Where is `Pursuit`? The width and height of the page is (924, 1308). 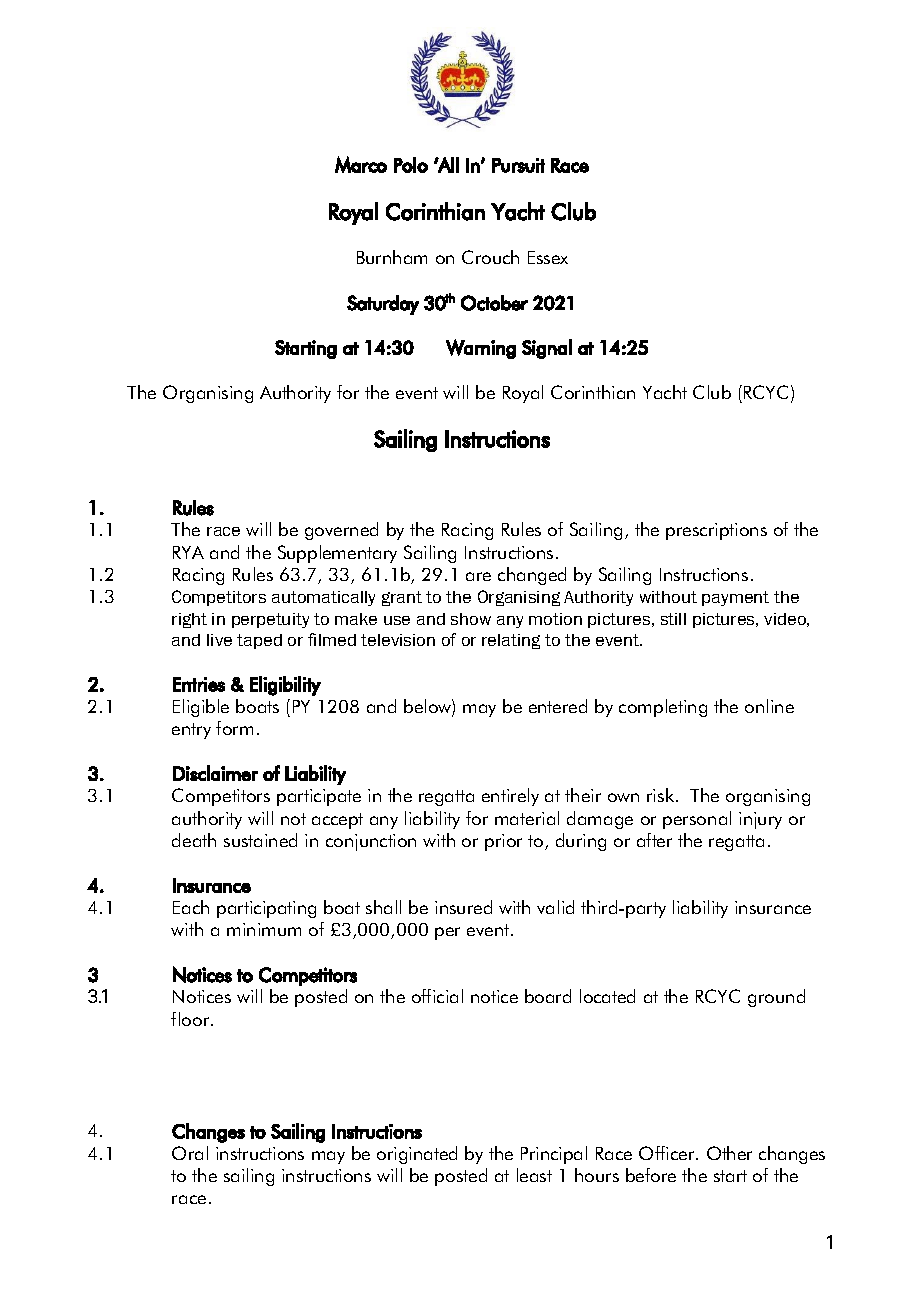
Pursuit is located at coordinates (518, 165).
